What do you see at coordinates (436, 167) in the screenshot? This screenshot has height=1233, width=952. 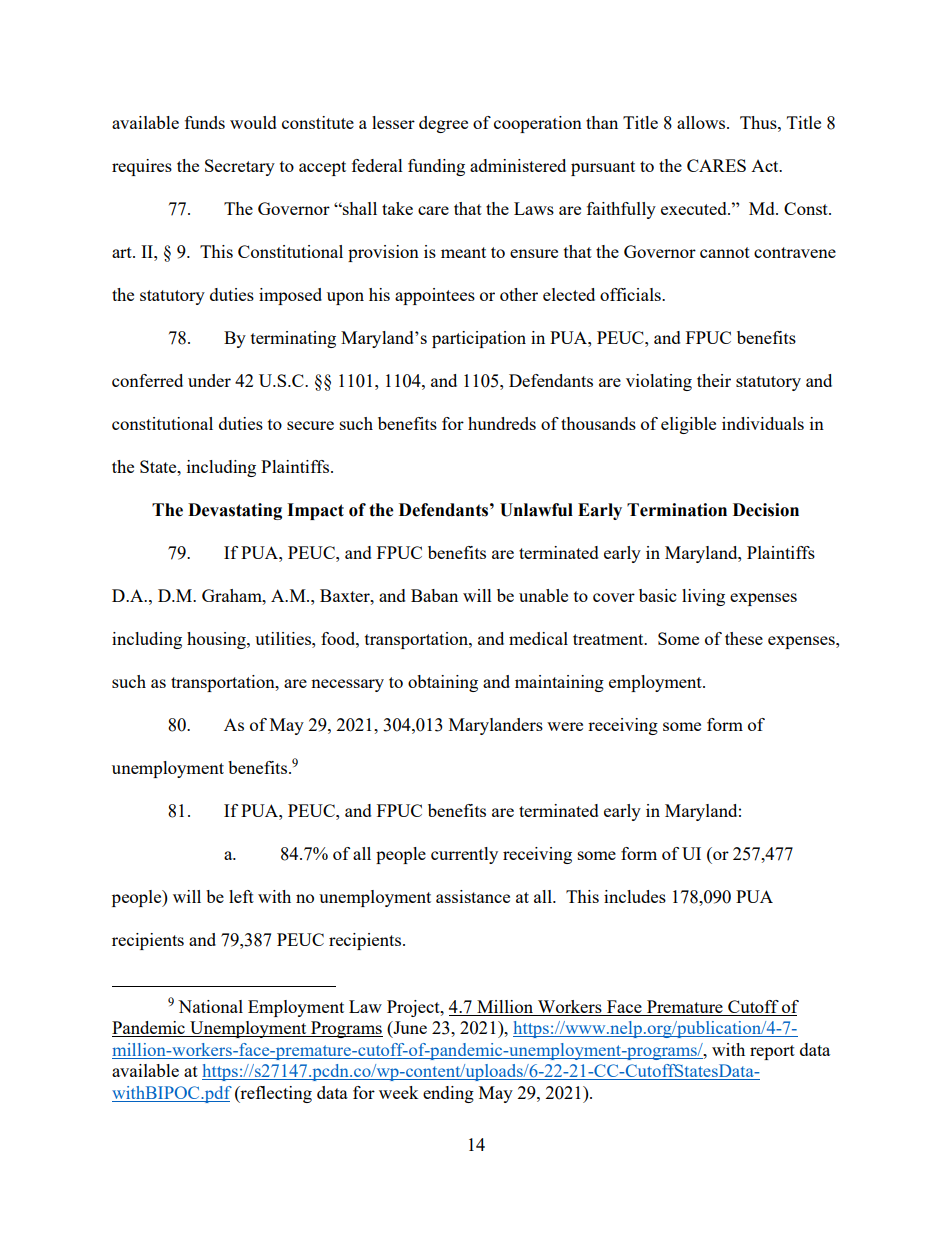 I see `funding` at bounding box center [436, 167].
